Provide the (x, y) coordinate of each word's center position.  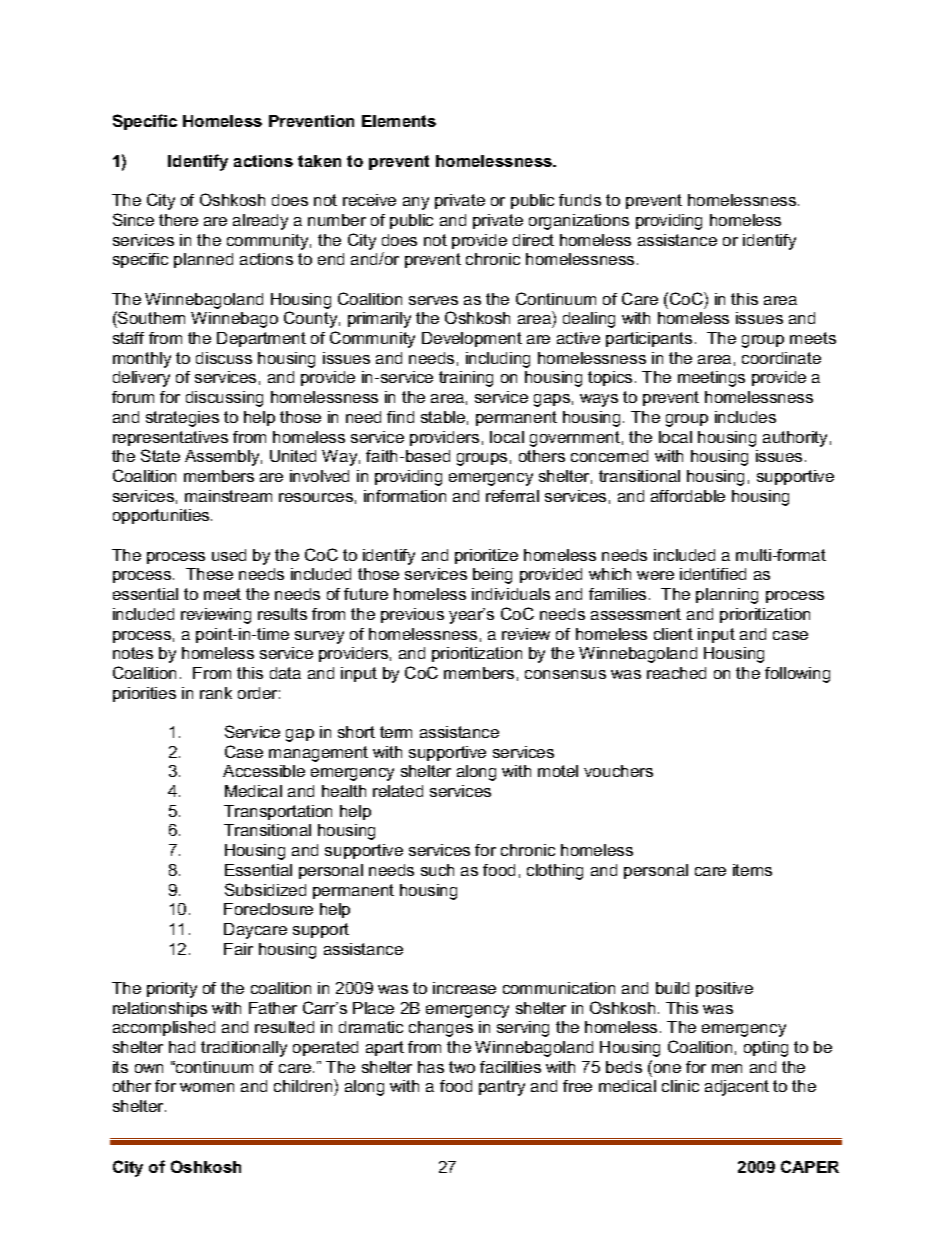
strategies (182, 419)
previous (412, 615)
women (207, 1087)
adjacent (737, 1088)
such (437, 870)
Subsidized (265, 889)
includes (745, 417)
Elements (399, 121)
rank (216, 693)
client (673, 634)
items (752, 870)
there (178, 220)
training (466, 379)
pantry (502, 1088)
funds (580, 200)
